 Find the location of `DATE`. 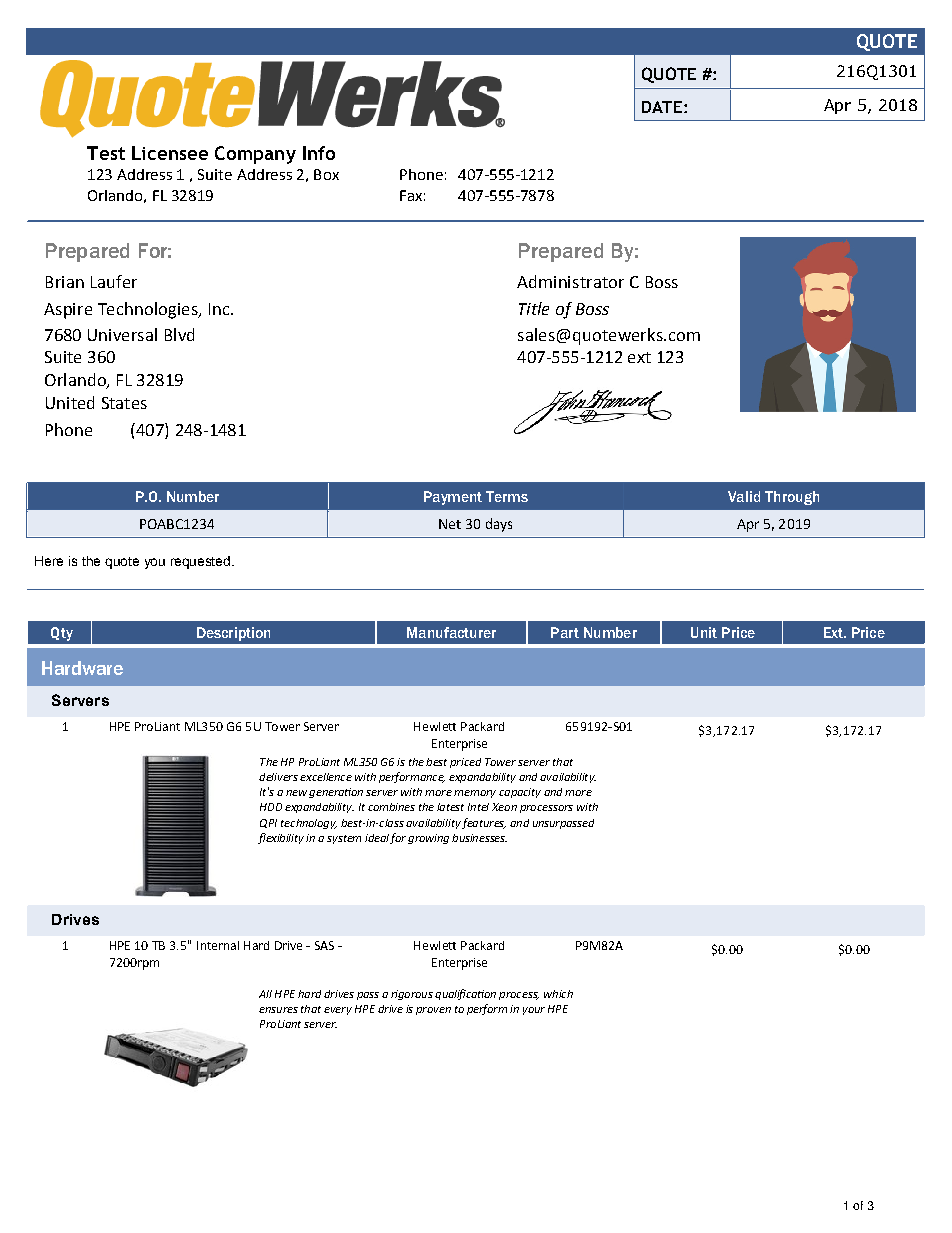

DATE is located at coordinates (662, 107).
